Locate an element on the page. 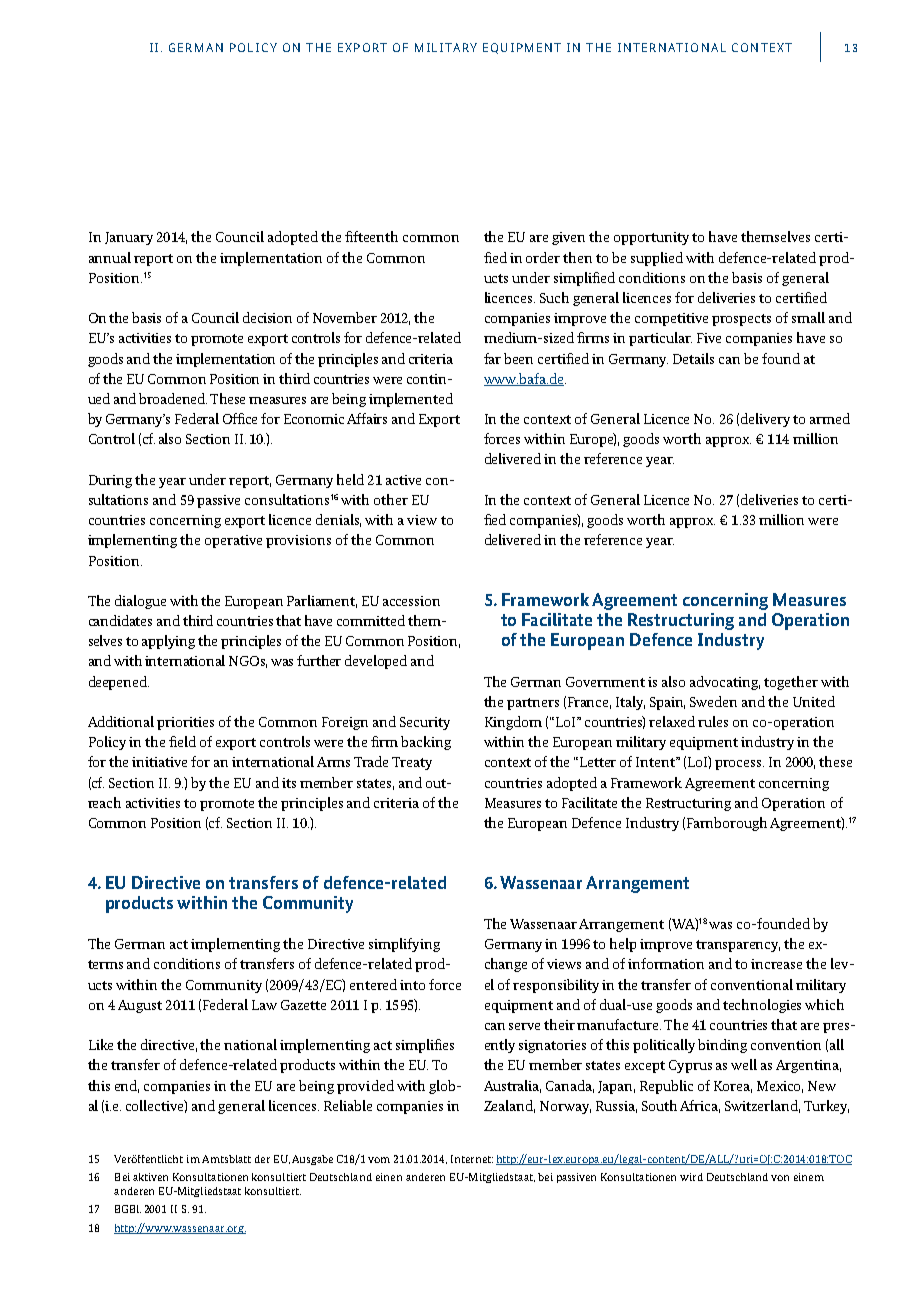 This page has width=924, height=1308. order is located at coordinates (543, 257).
